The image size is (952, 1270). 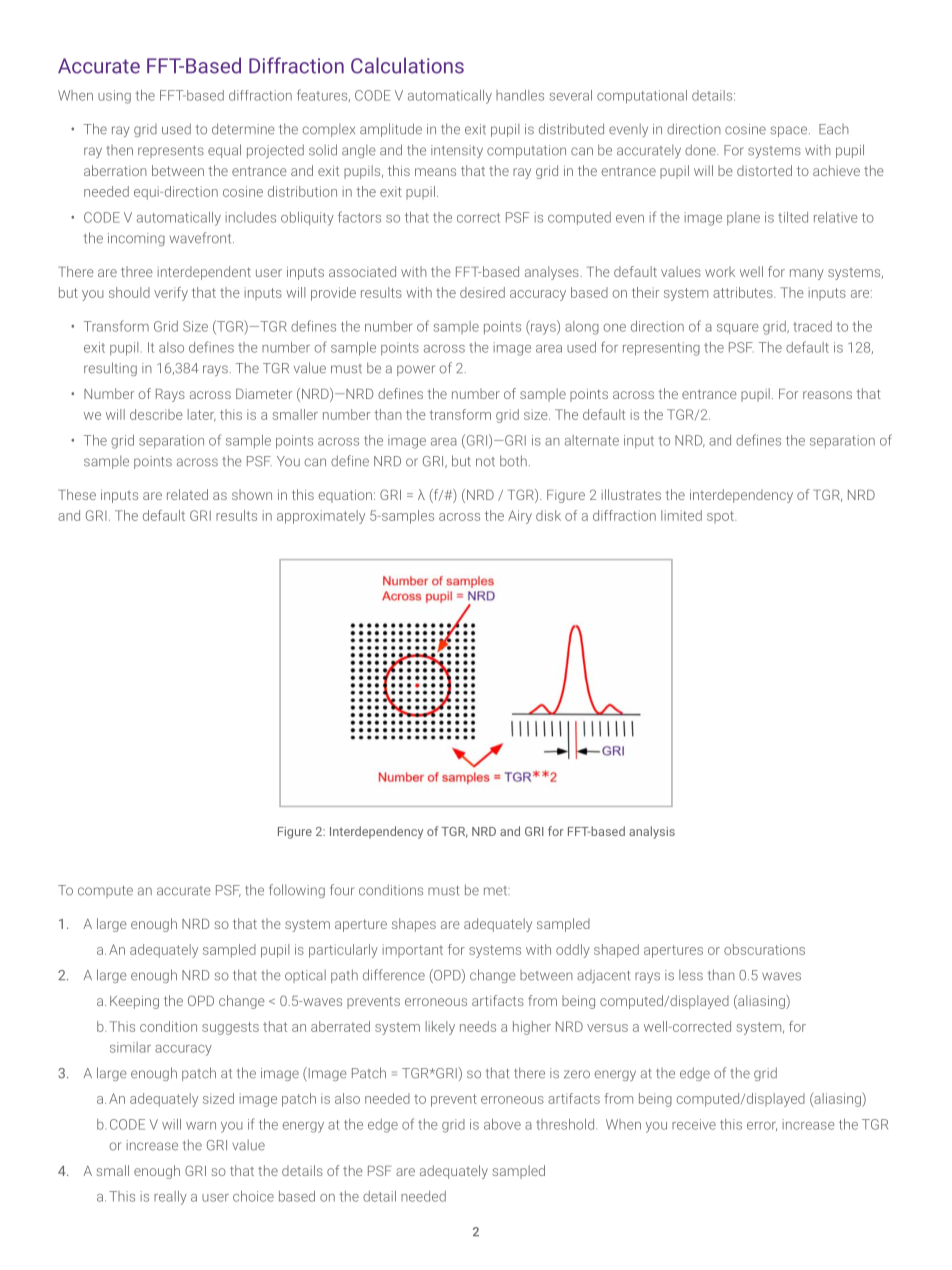 I want to click on related, so click(x=187, y=494).
